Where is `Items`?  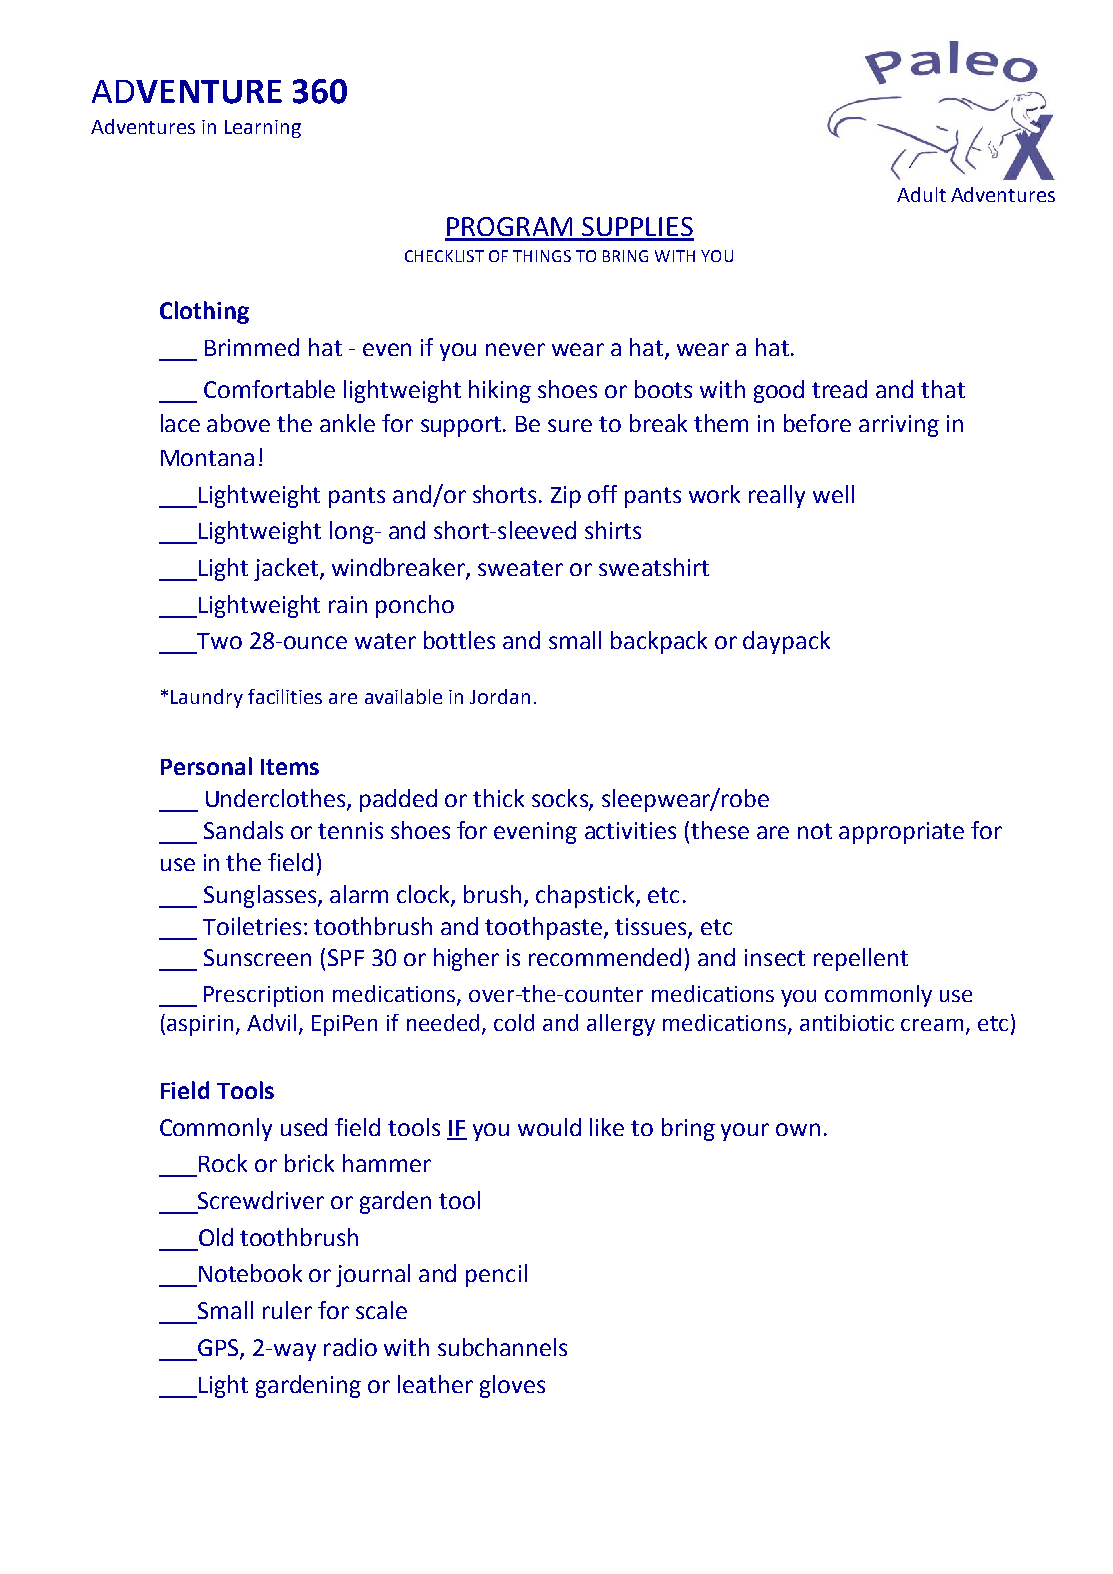
Items is located at coordinates (290, 767).
